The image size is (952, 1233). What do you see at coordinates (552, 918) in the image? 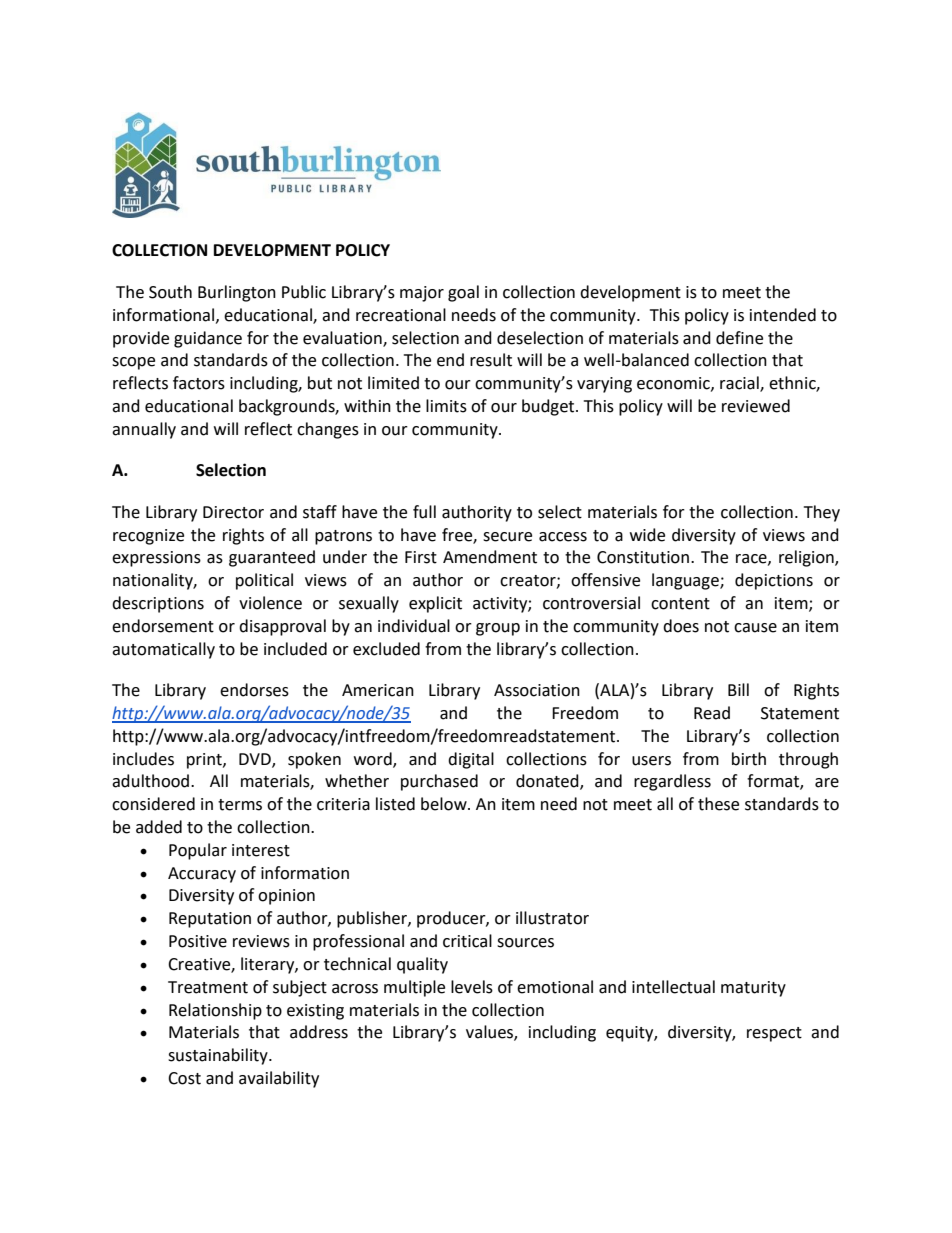
I see `illustrator` at bounding box center [552, 918].
